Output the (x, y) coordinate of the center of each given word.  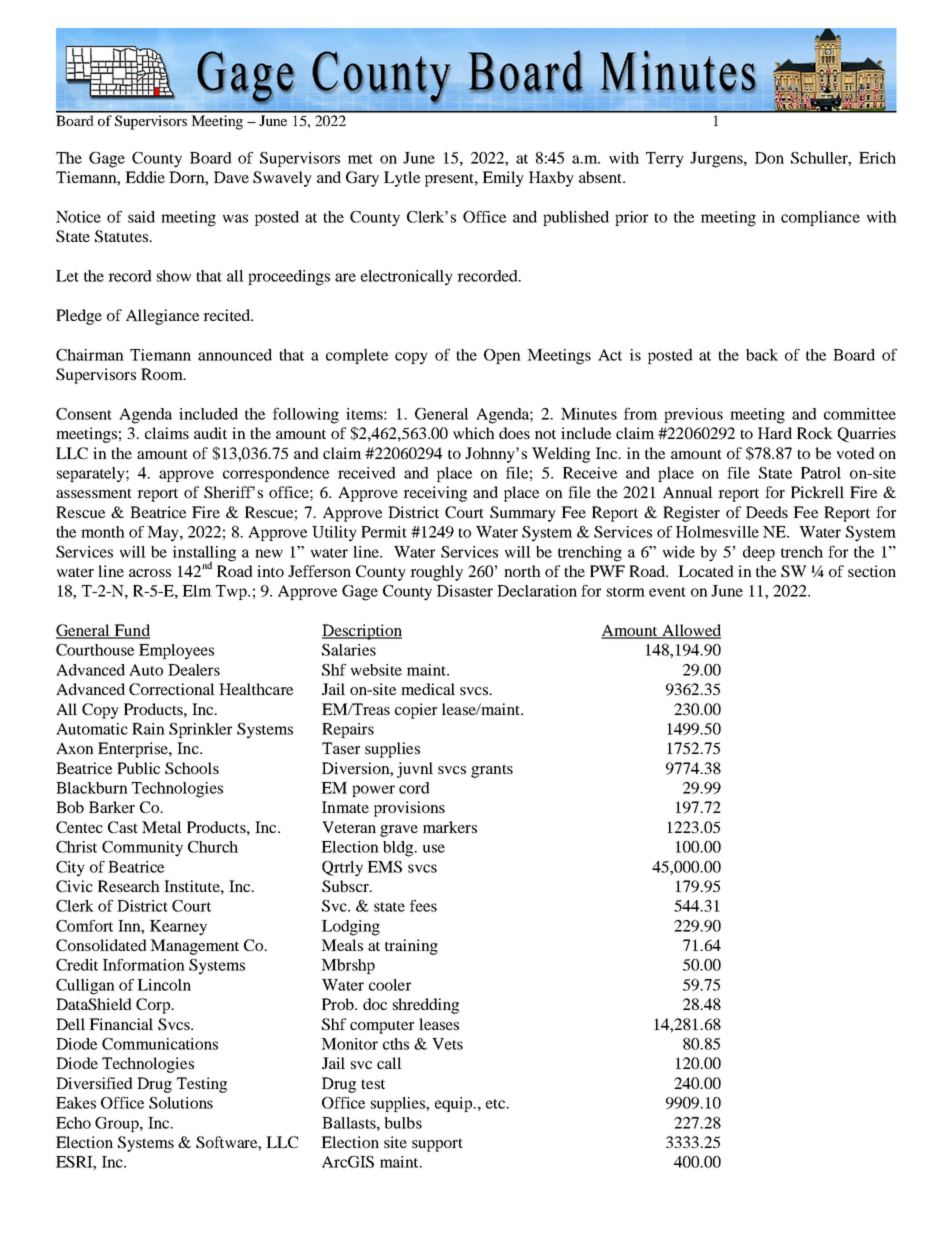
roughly (436, 573)
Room (163, 374)
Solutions (181, 1103)
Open (502, 356)
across (150, 573)
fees (423, 906)
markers (450, 827)
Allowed (690, 631)
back (762, 355)
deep (759, 553)
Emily (503, 179)
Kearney (178, 928)
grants (492, 771)
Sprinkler (200, 730)
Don (769, 158)
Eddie (145, 177)
